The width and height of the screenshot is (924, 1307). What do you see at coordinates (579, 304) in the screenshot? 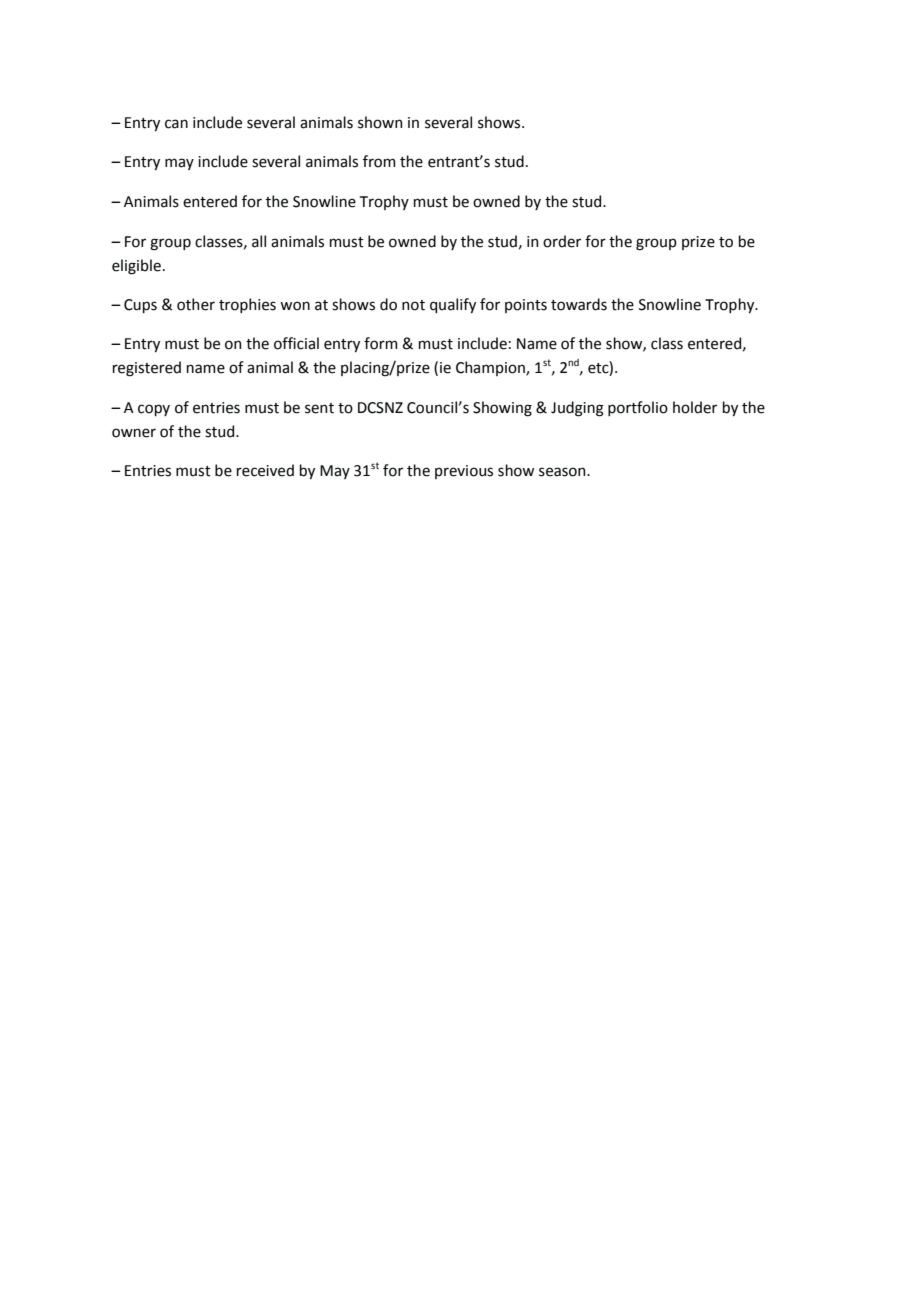
I see `towards` at bounding box center [579, 304].
